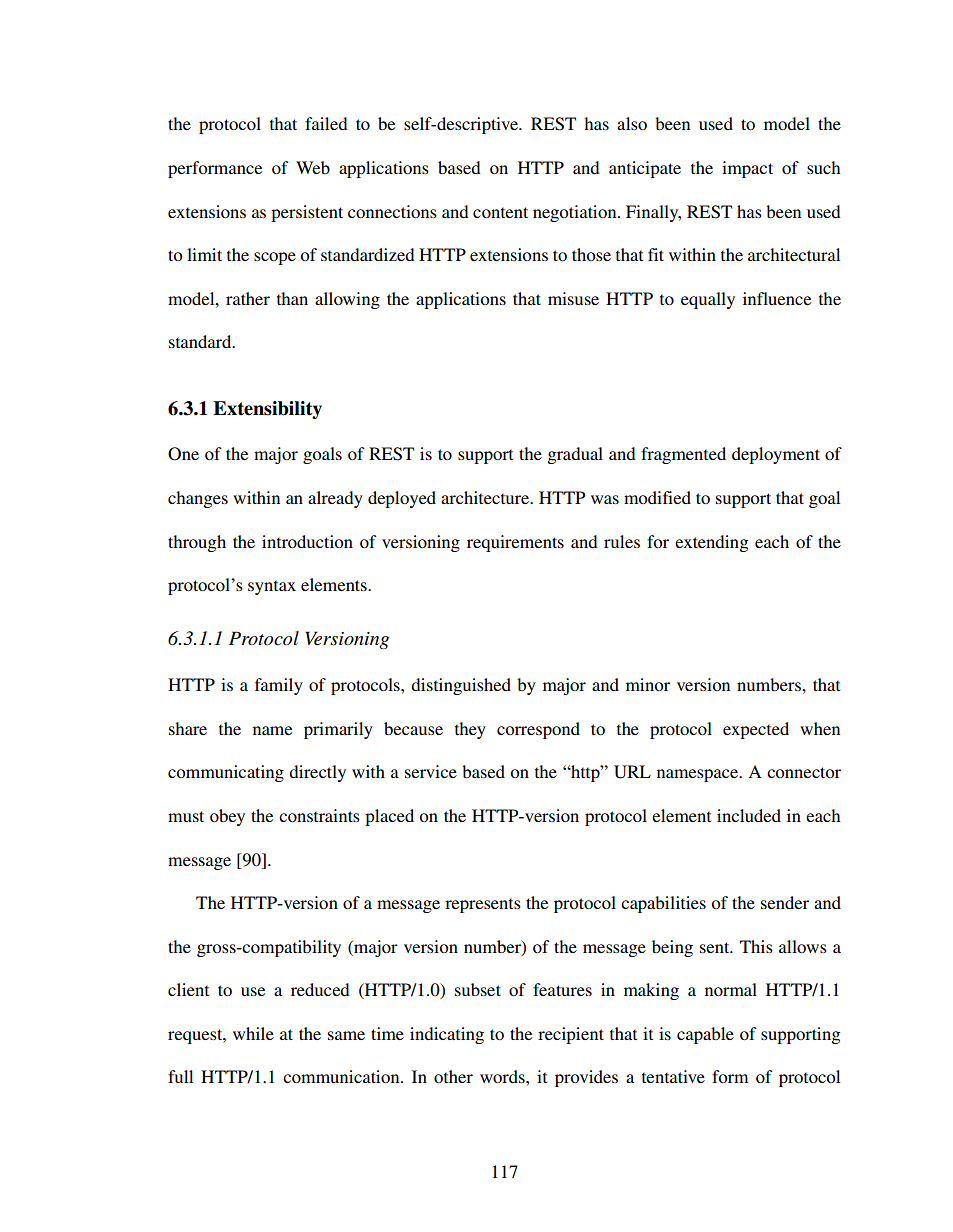 The width and height of the screenshot is (953, 1232). Describe the element at coordinates (198, 499) in the screenshot. I see `changes` at that location.
